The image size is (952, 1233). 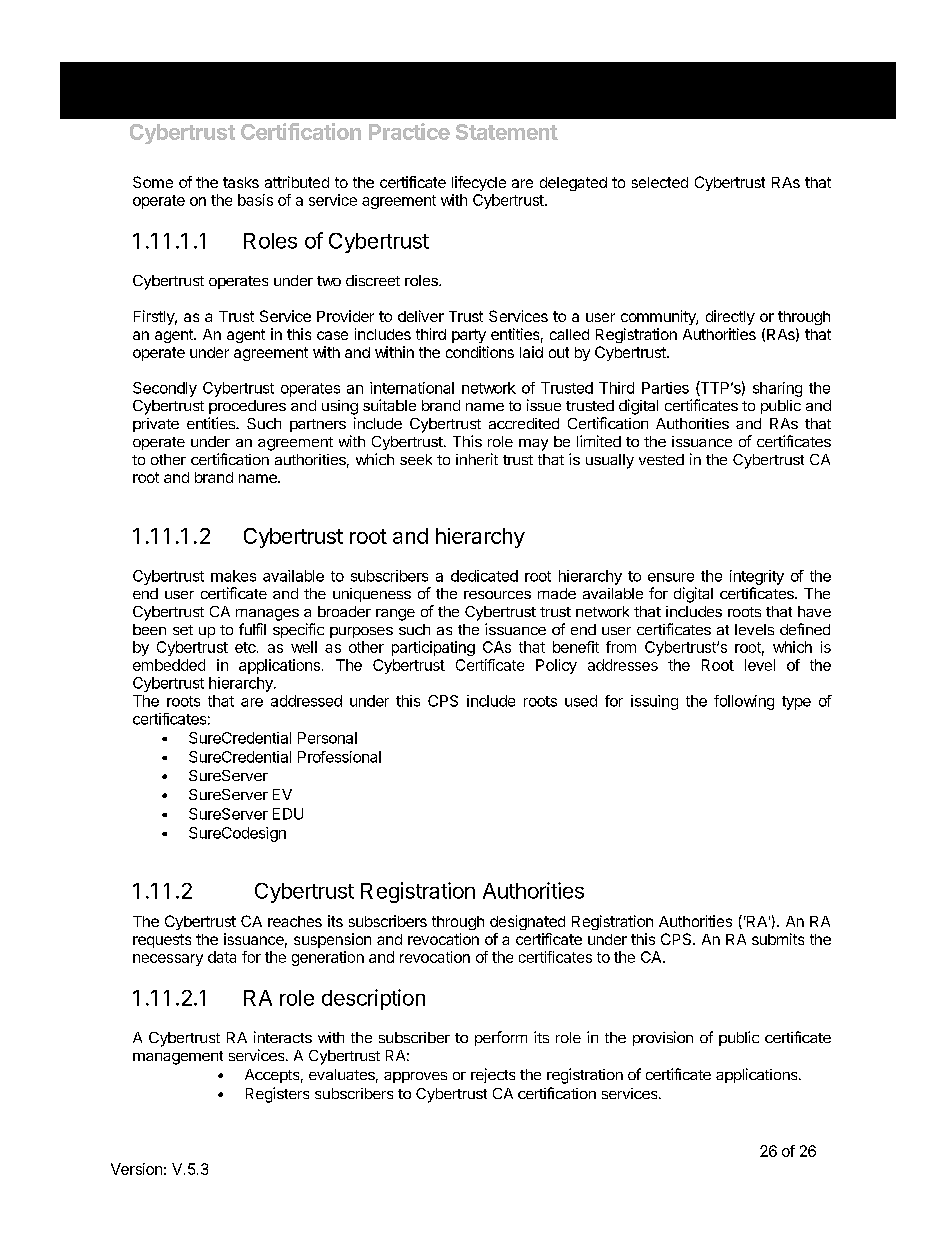 What do you see at coordinates (479, 183) in the screenshot?
I see `lifecycle` at bounding box center [479, 183].
